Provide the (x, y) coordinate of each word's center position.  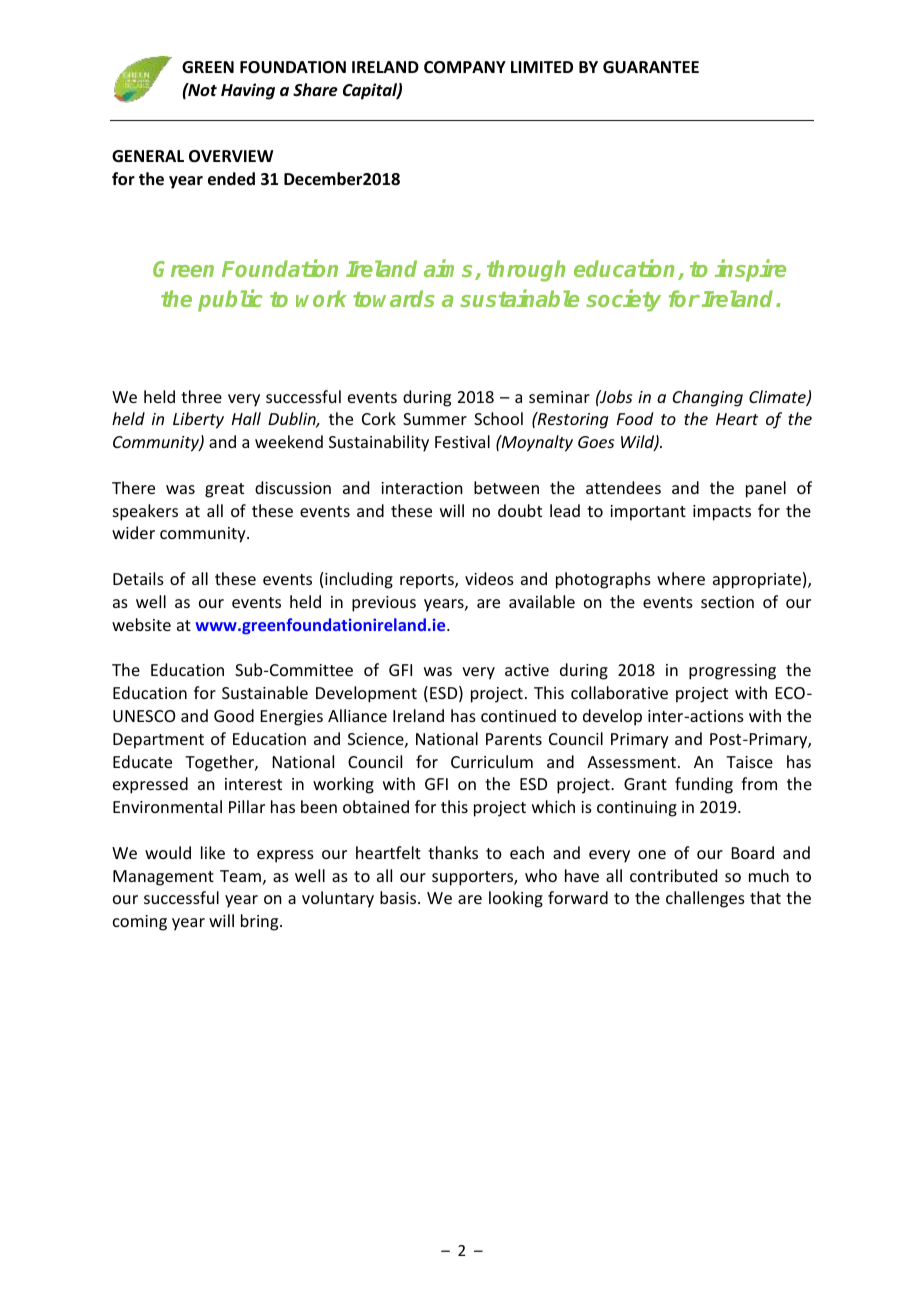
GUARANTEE (651, 67)
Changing (708, 398)
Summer (435, 419)
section (727, 602)
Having (248, 91)
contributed (673, 875)
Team (240, 876)
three (201, 396)
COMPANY (465, 67)
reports (428, 581)
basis (399, 897)
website (141, 624)
